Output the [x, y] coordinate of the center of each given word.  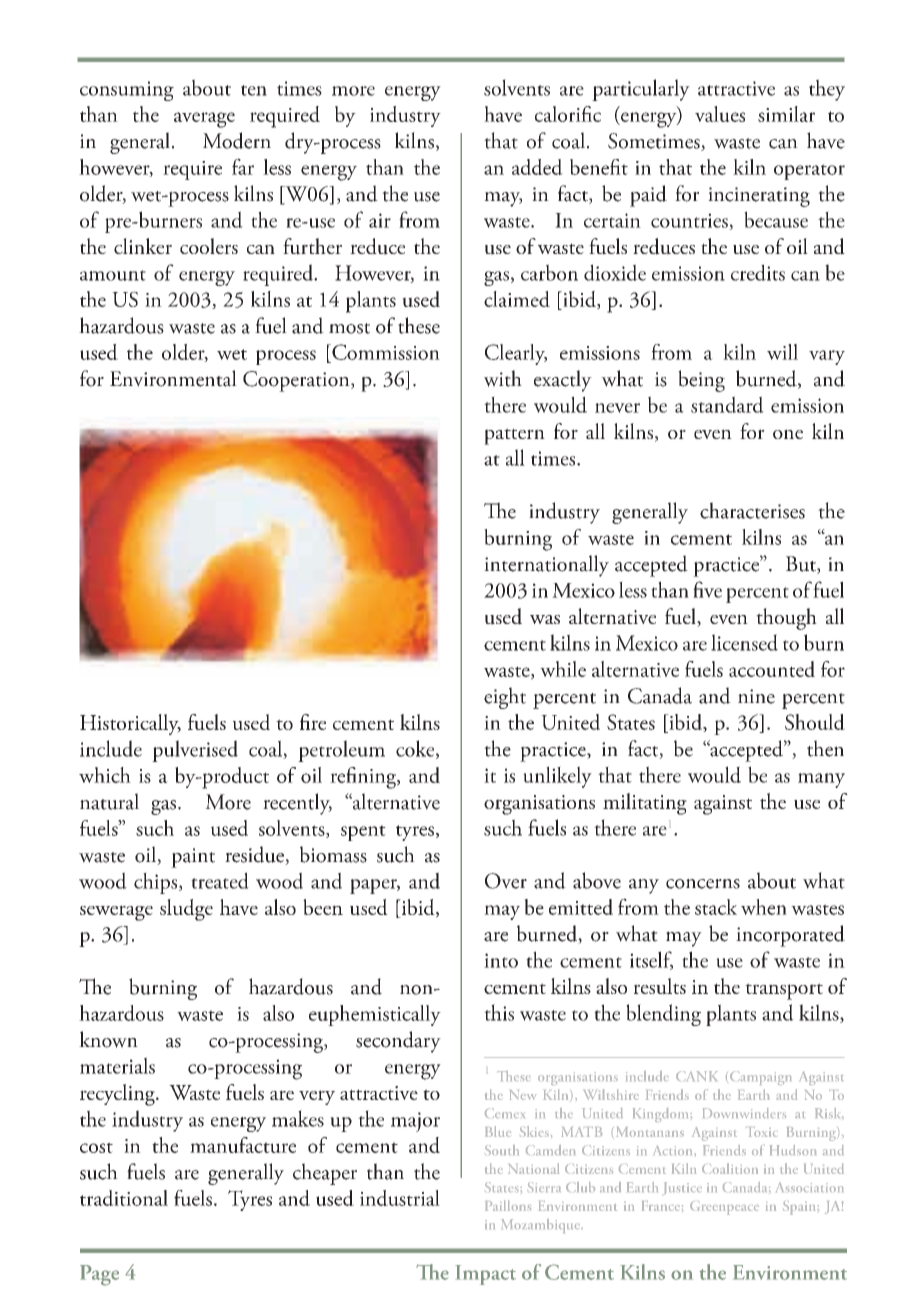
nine [756, 696]
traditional [124, 1198]
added [537, 167]
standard [727, 404]
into [501, 960]
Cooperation [297, 381]
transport [784, 991]
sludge [186, 910]
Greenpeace [724, 1208]
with [503, 378]
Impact [485, 1275]
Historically [130, 724]
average [204, 120]
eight [505, 698]
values [720, 114]
